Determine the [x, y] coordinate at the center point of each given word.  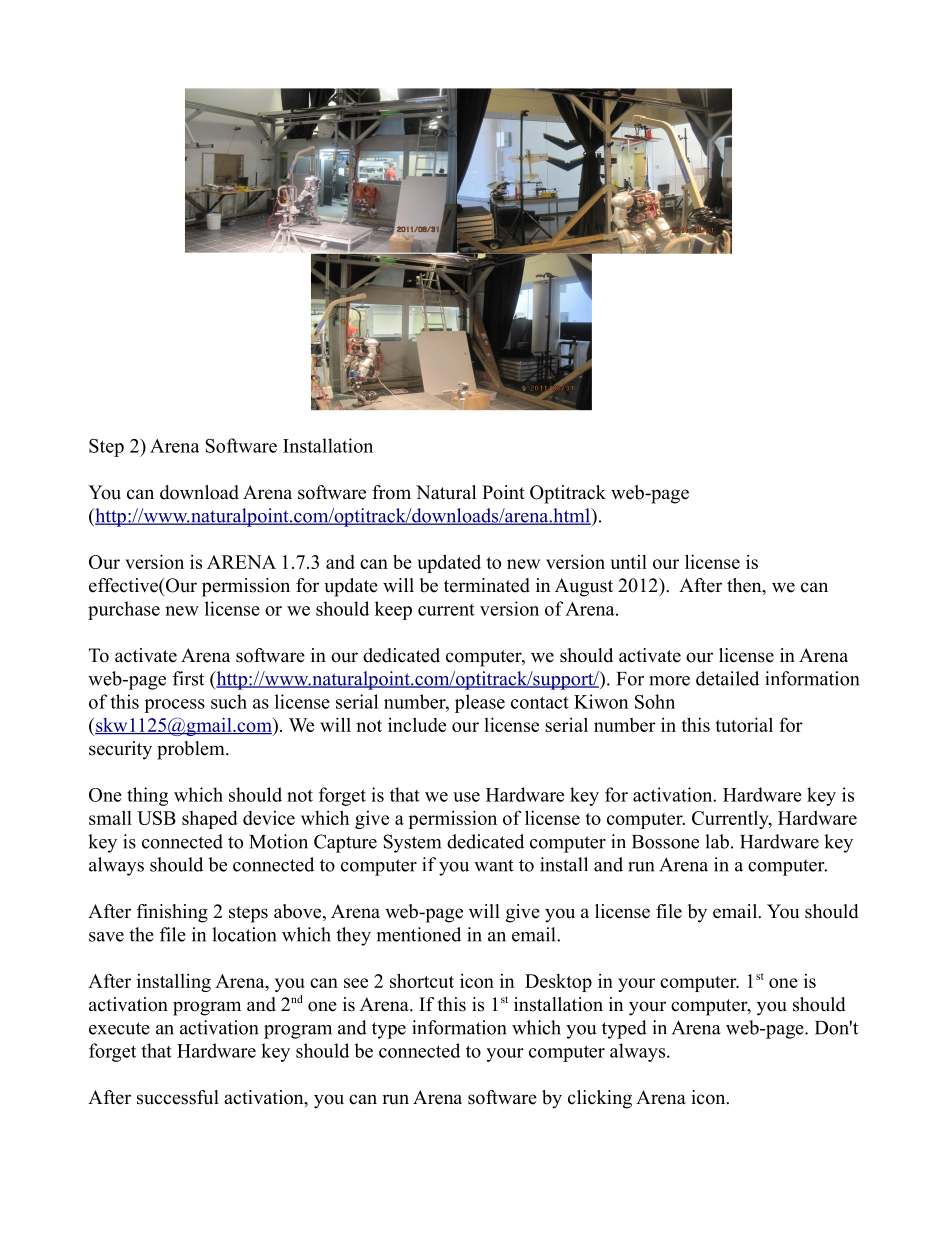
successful [178, 1097]
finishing [172, 913]
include [417, 724]
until [628, 562]
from [391, 492]
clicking [600, 1099]
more [669, 681]
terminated [487, 585]
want [494, 865]
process [174, 706]
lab [717, 841]
